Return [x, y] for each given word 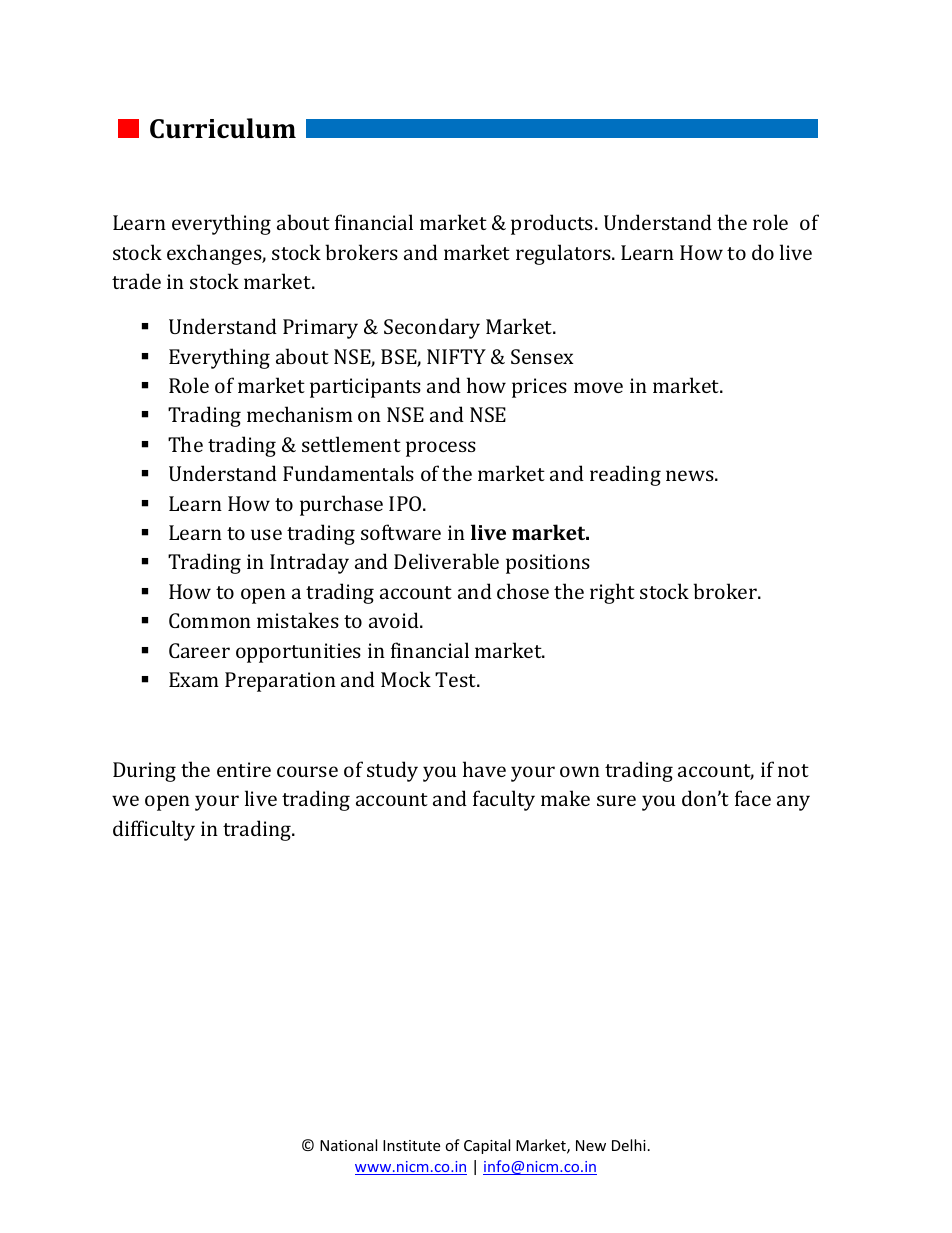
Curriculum [223, 128]
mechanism [300, 414]
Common [210, 620]
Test [457, 679]
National [348, 1145]
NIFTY [456, 356]
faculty [504, 800]
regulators [564, 254]
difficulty [154, 830]
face [753, 798]
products [553, 224]
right [612, 593]
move [598, 387]
